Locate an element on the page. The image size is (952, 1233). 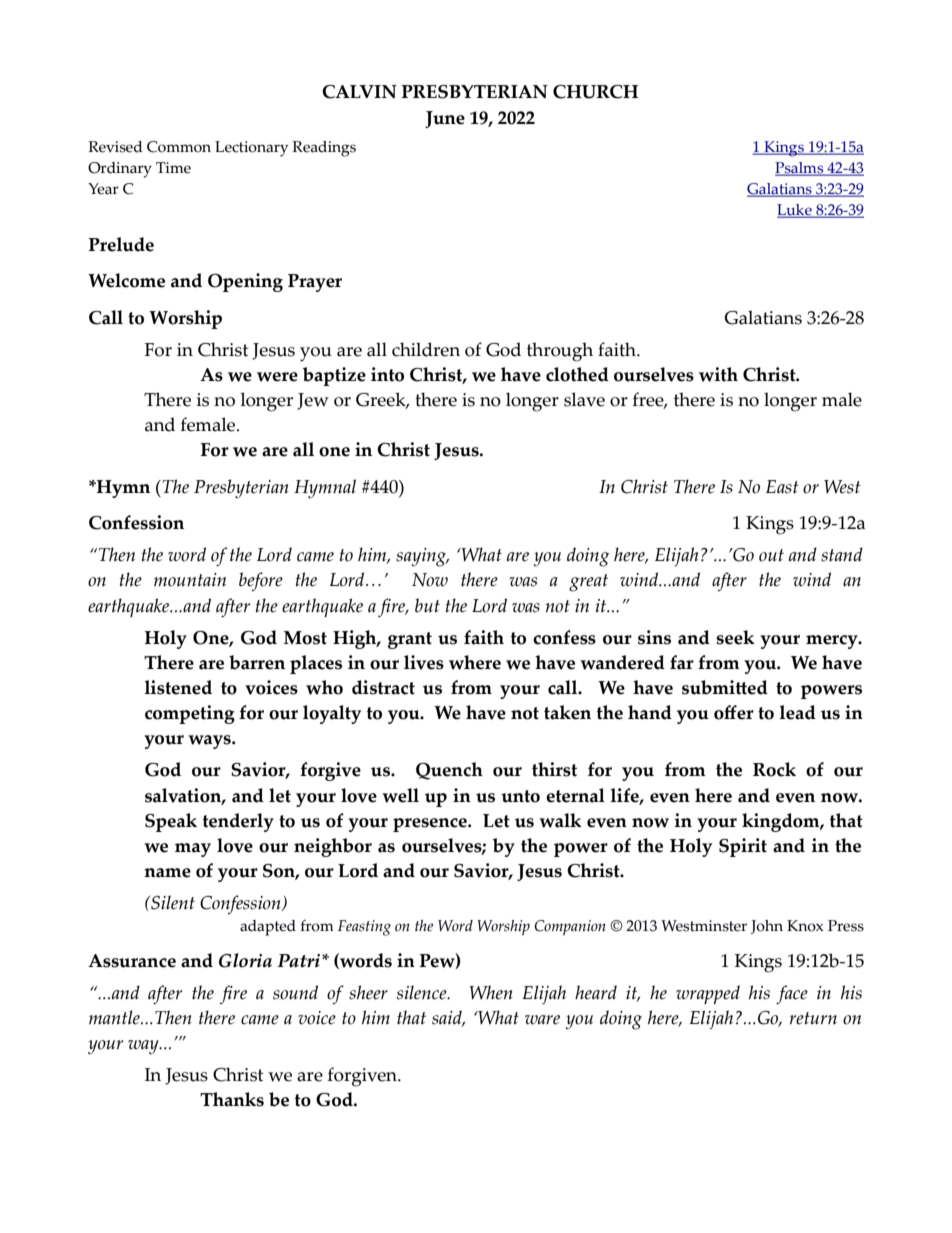
out is located at coordinates (771, 555).
